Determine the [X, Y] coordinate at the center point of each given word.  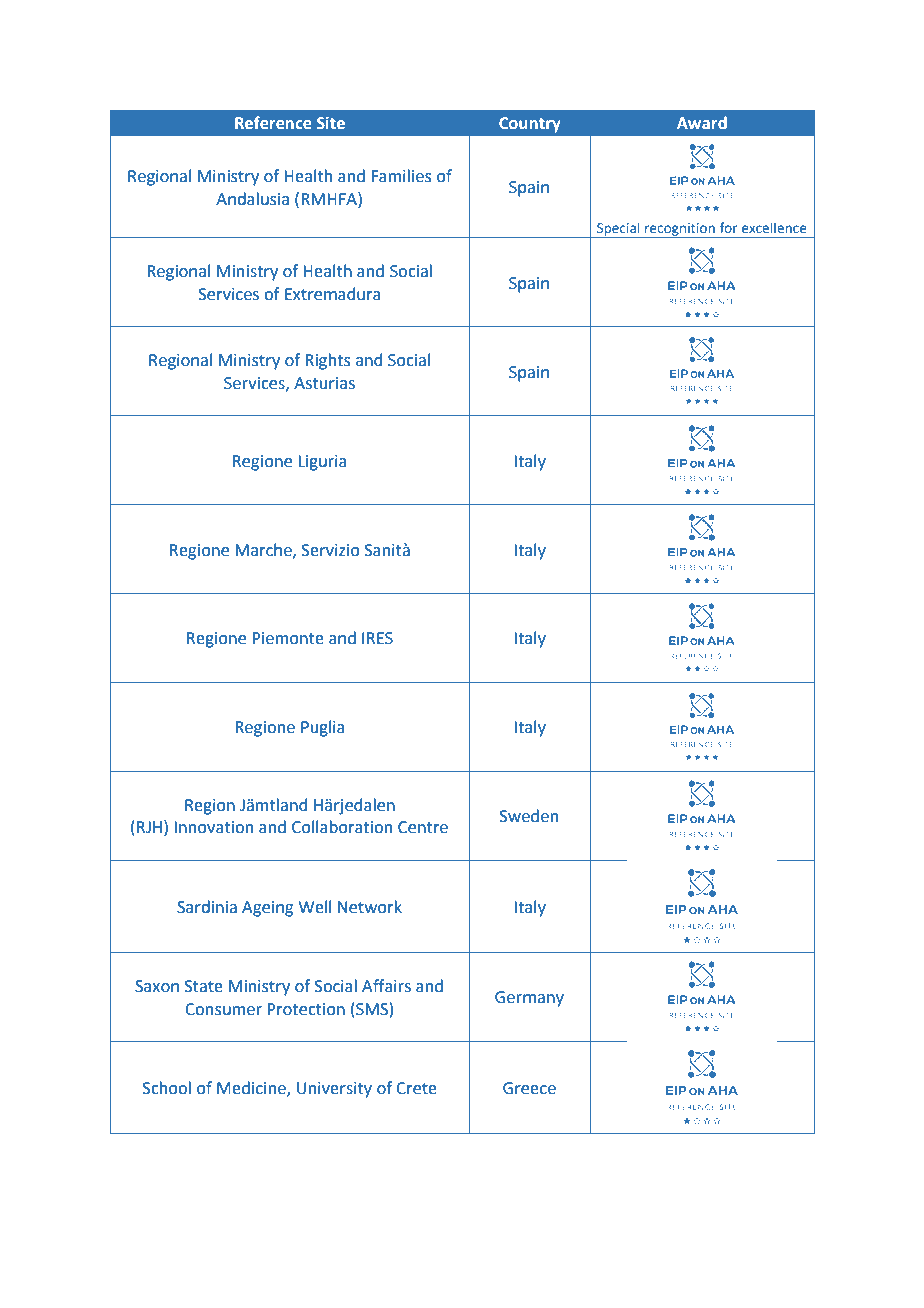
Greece [529, 1088]
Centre [423, 827]
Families [401, 176]
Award [702, 122]
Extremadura [333, 294]
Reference [273, 122]
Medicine [252, 1089]
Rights [327, 361]
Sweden [529, 816]
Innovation [213, 827]
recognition [680, 230]
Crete [416, 1088]
